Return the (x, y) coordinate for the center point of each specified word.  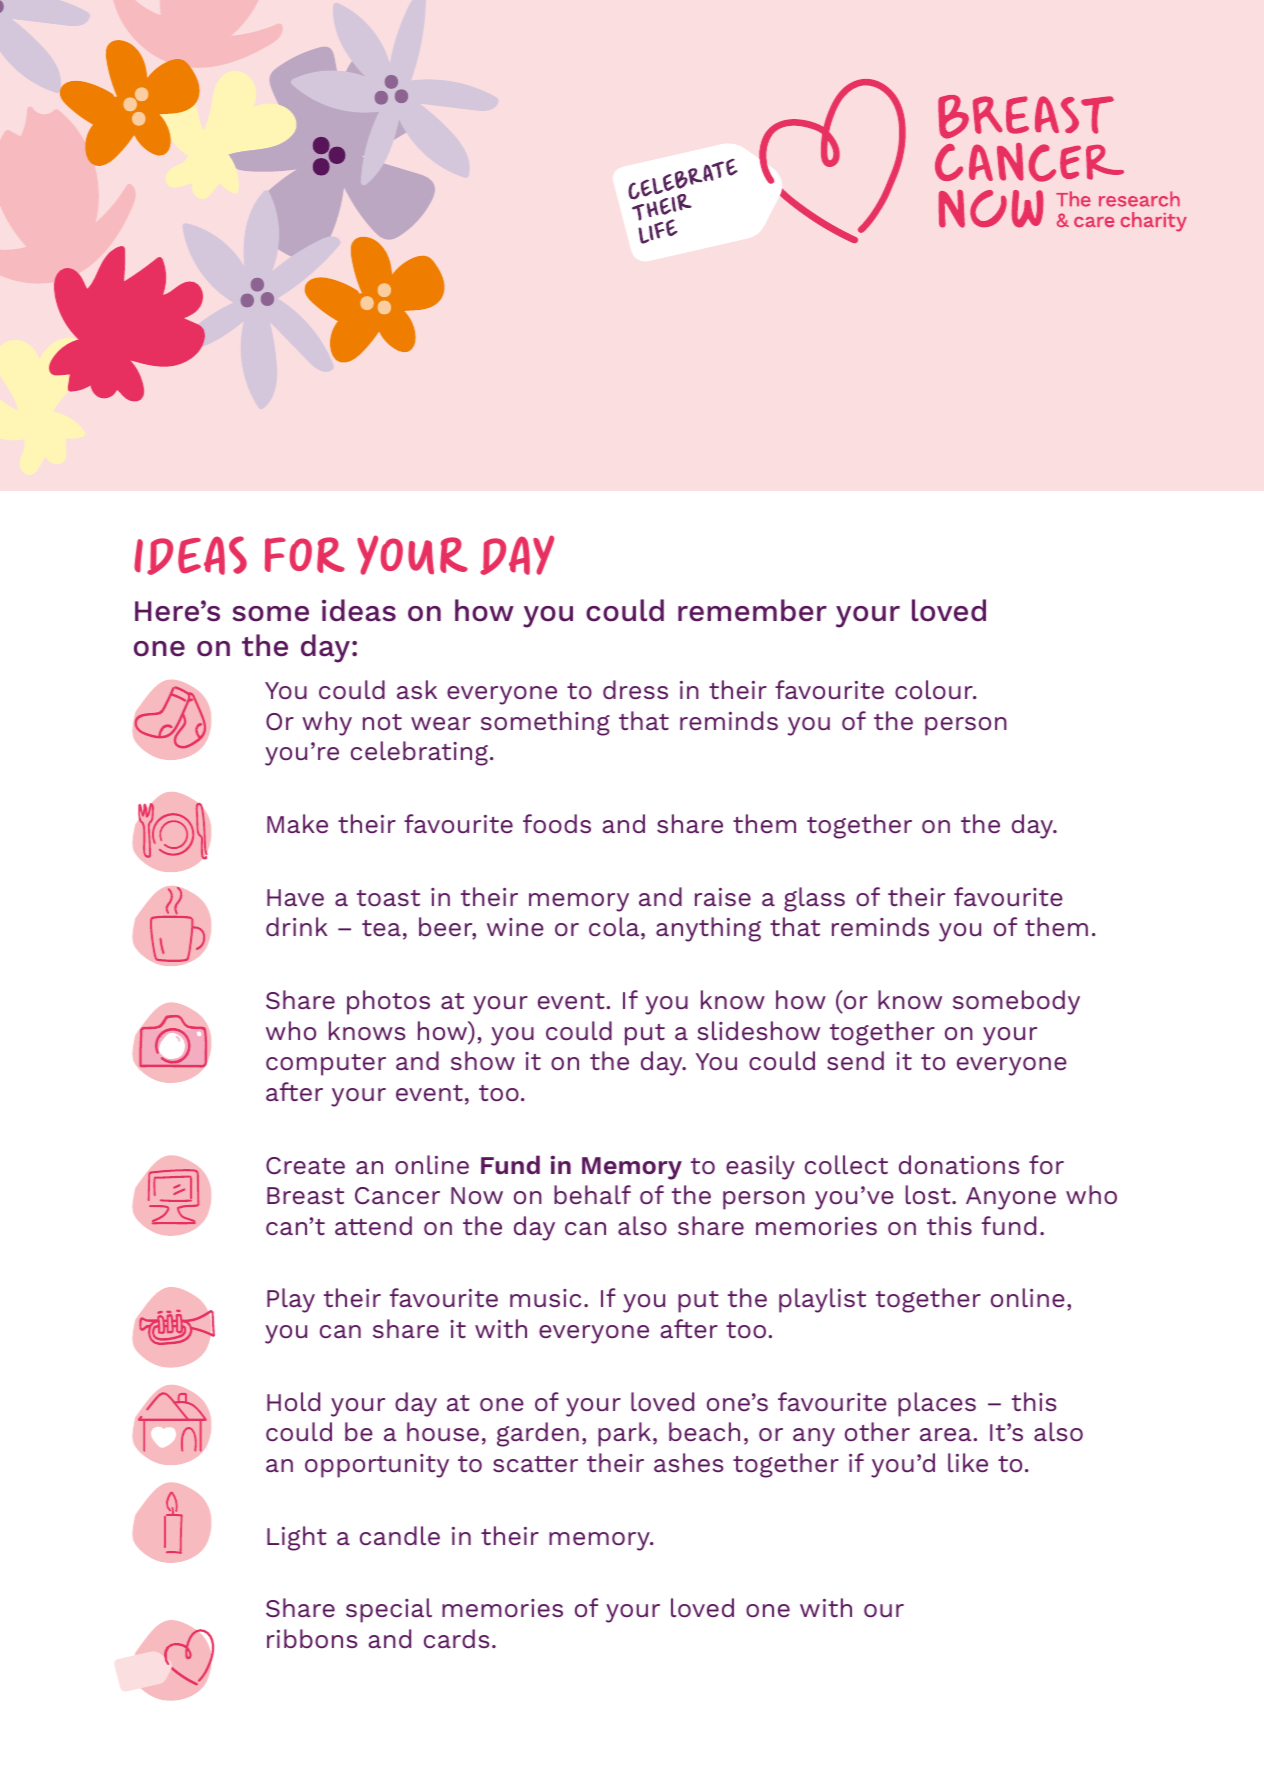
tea (381, 928)
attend (373, 1225)
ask (417, 689)
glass (814, 899)
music (545, 1298)
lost (929, 1194)
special (389, 1610)
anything (708, 929)
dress (635, 689)
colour (935, 689)
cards (456, 1638)
